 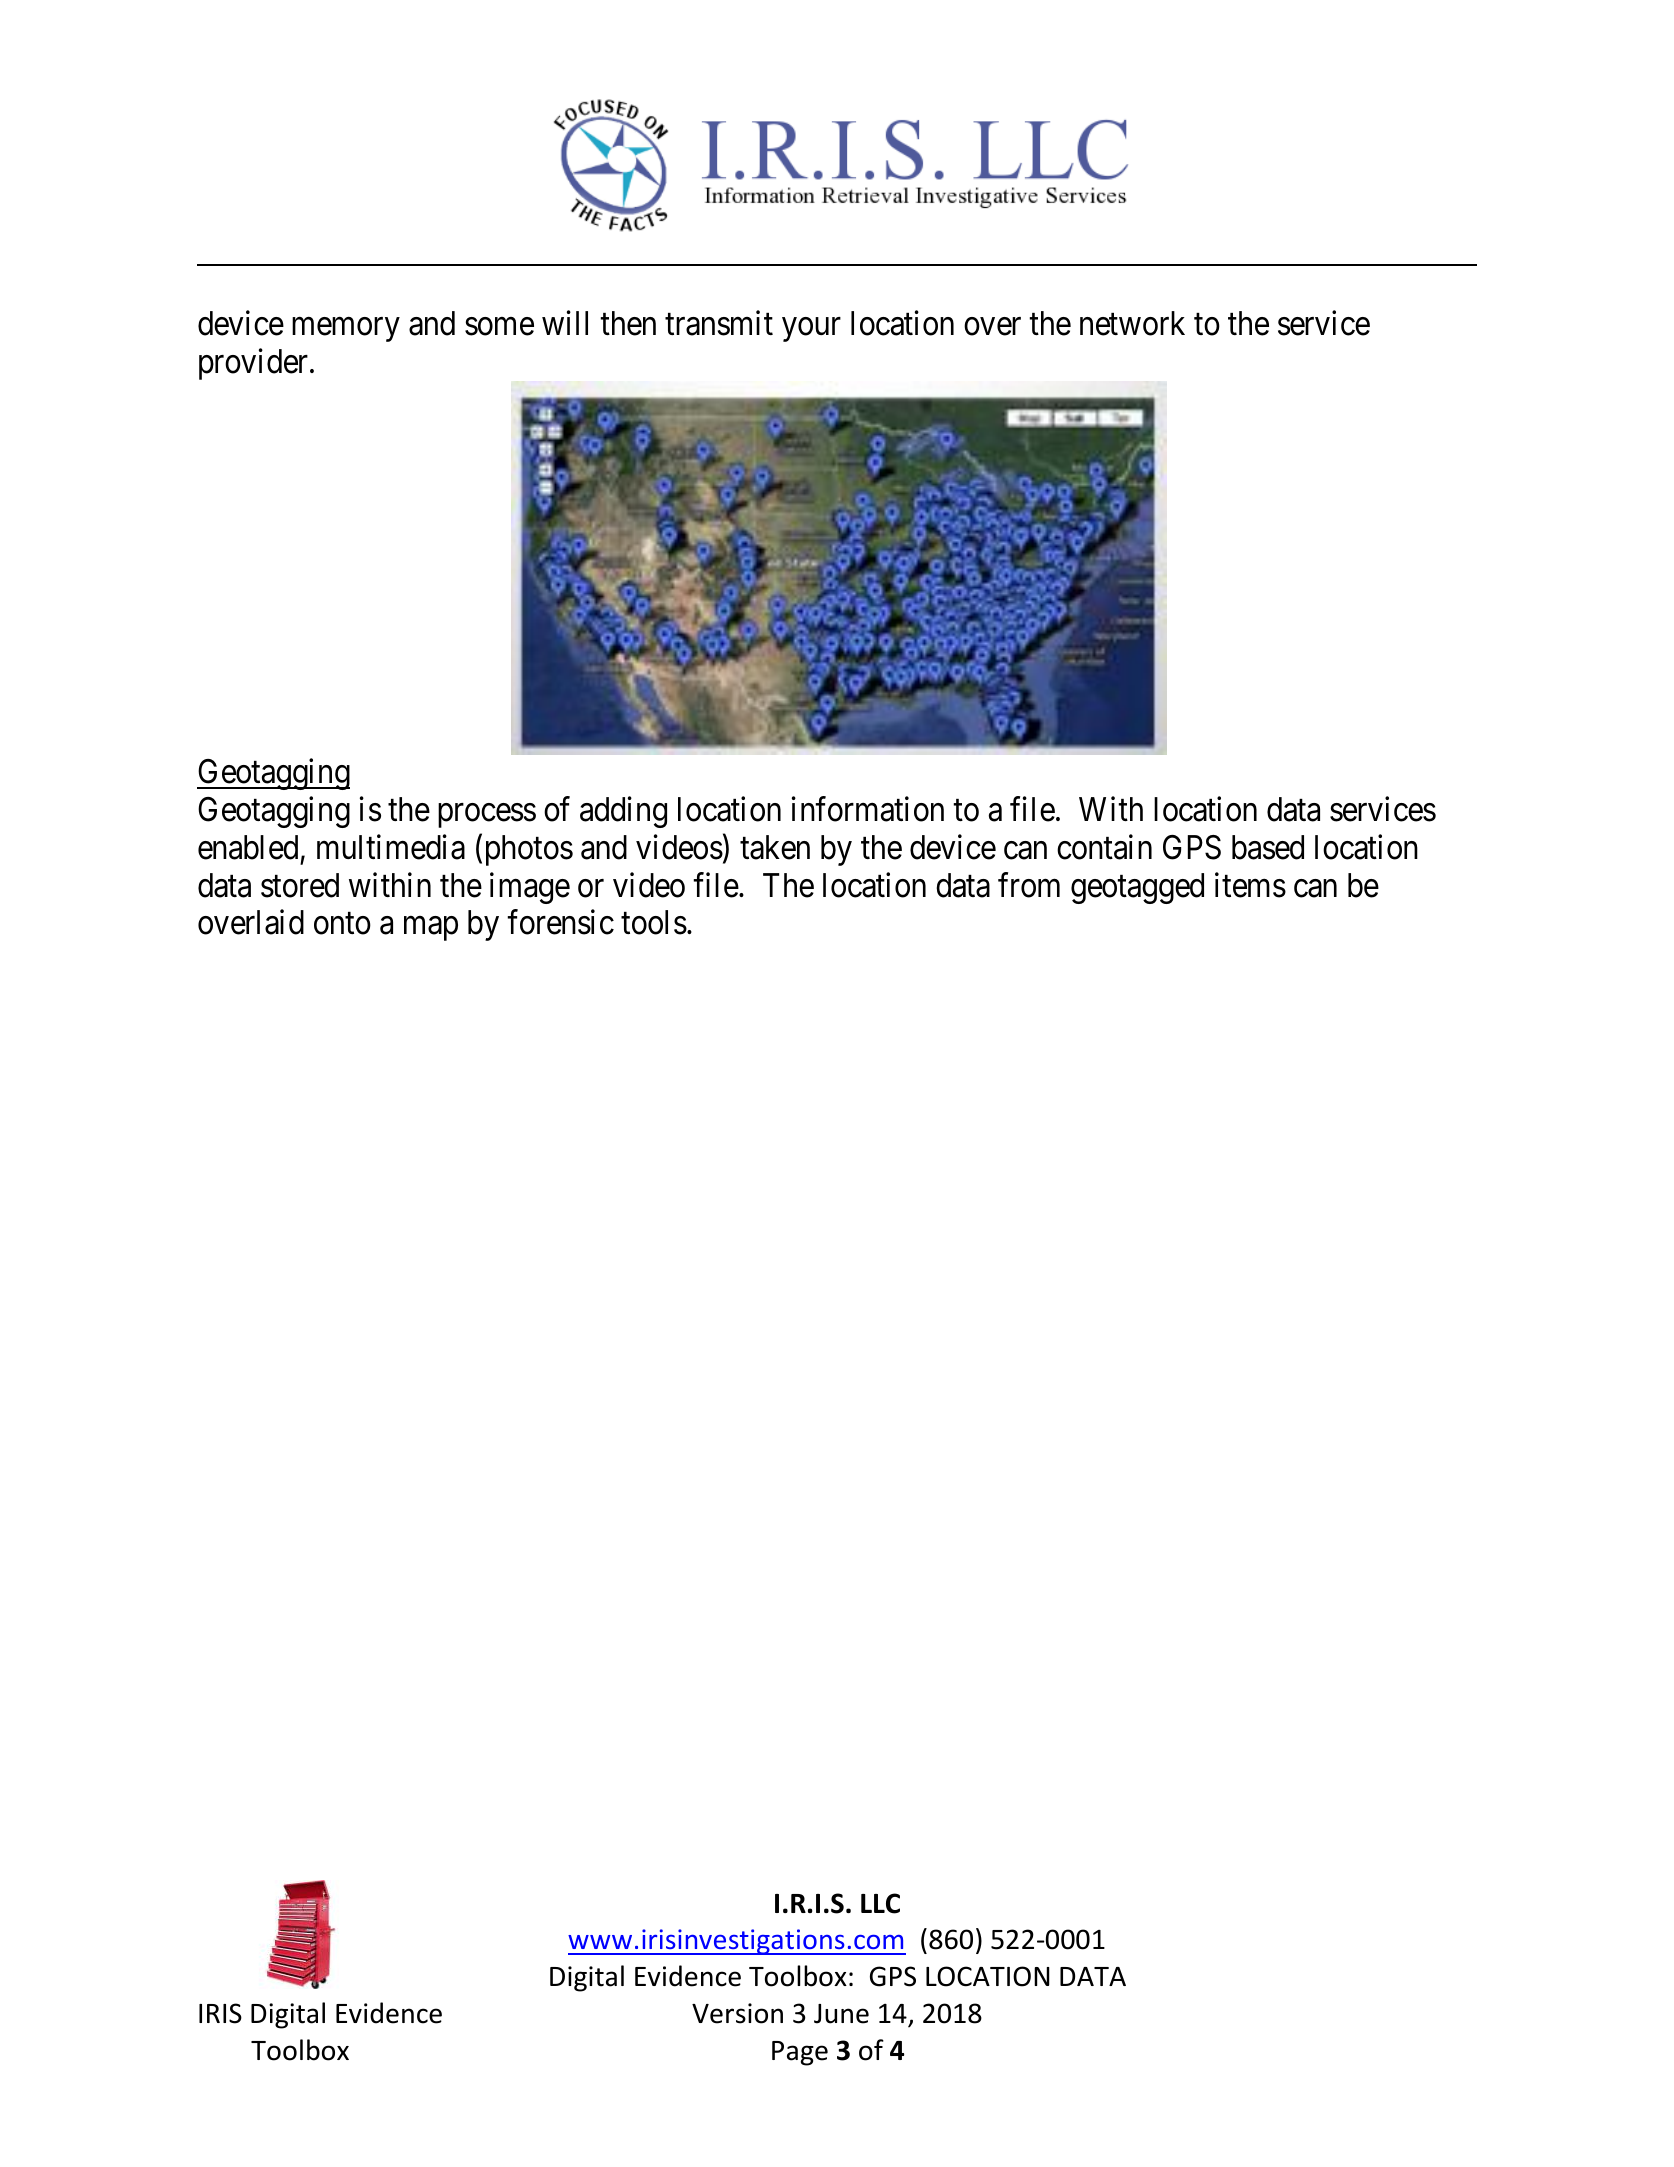 I want to click on onto, so click(x=342, y=924).
